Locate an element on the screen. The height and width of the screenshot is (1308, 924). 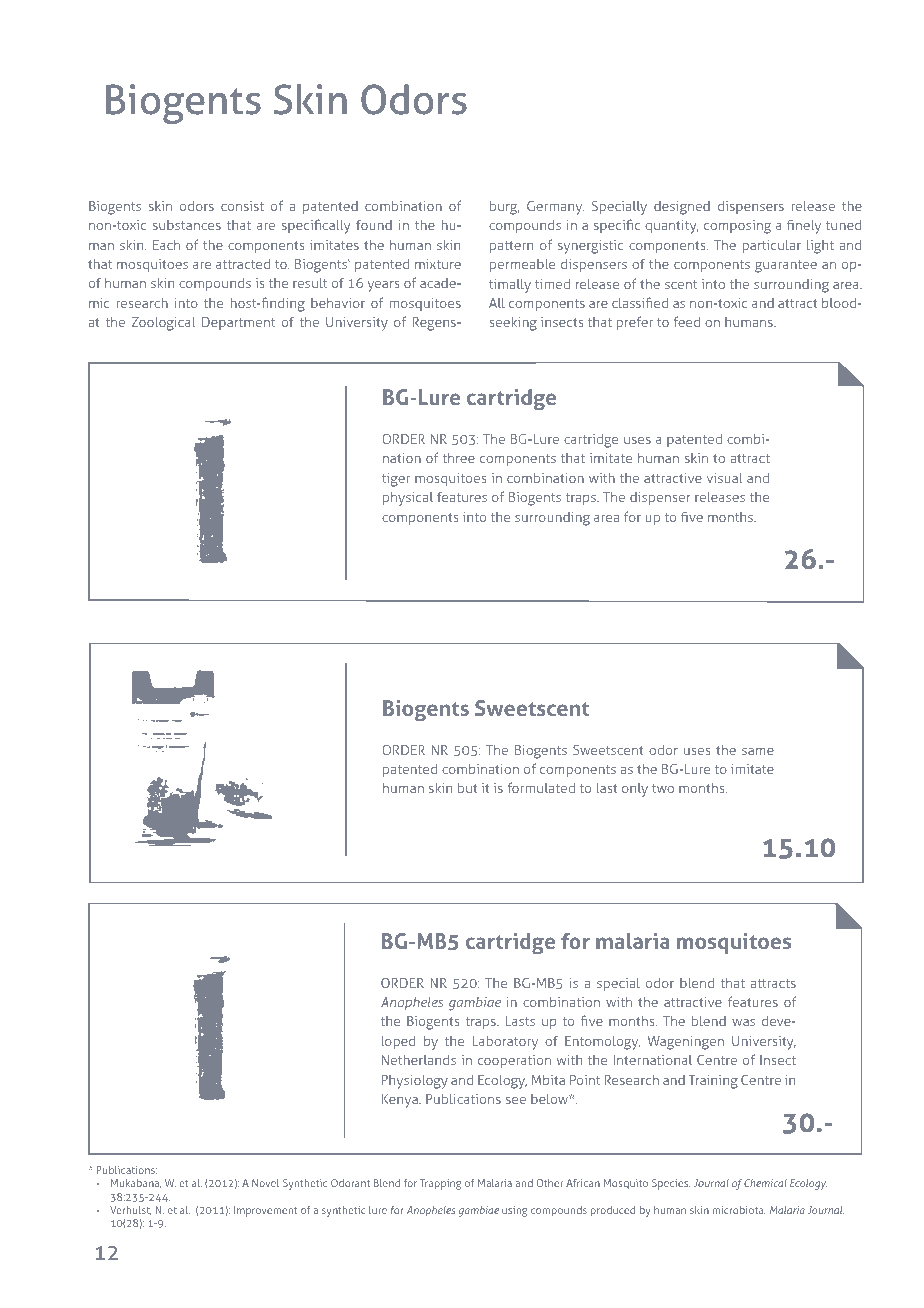
consist is located at coordinates (242, 206).
